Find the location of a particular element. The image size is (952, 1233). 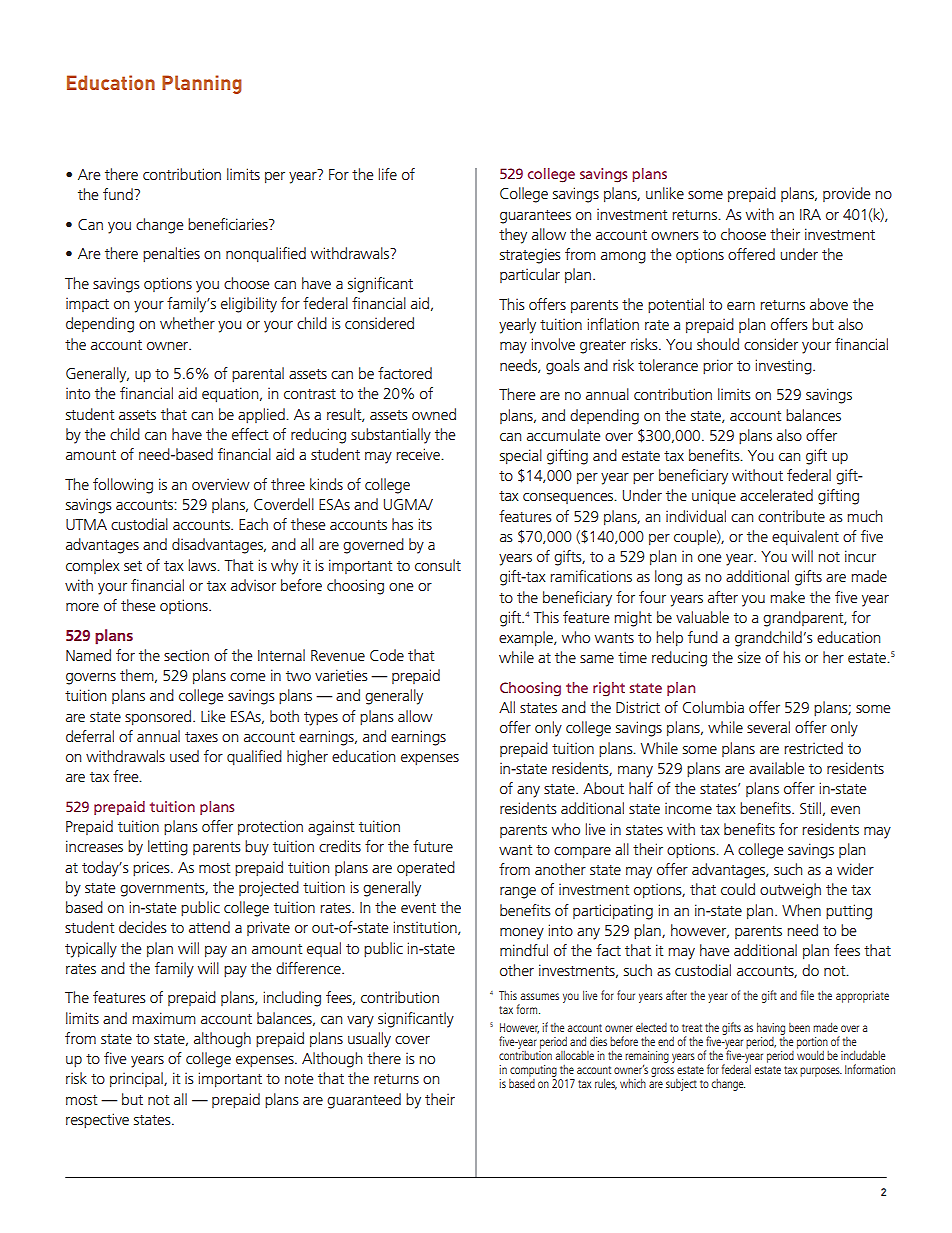

IRA is located at coordinates (810, 214).
